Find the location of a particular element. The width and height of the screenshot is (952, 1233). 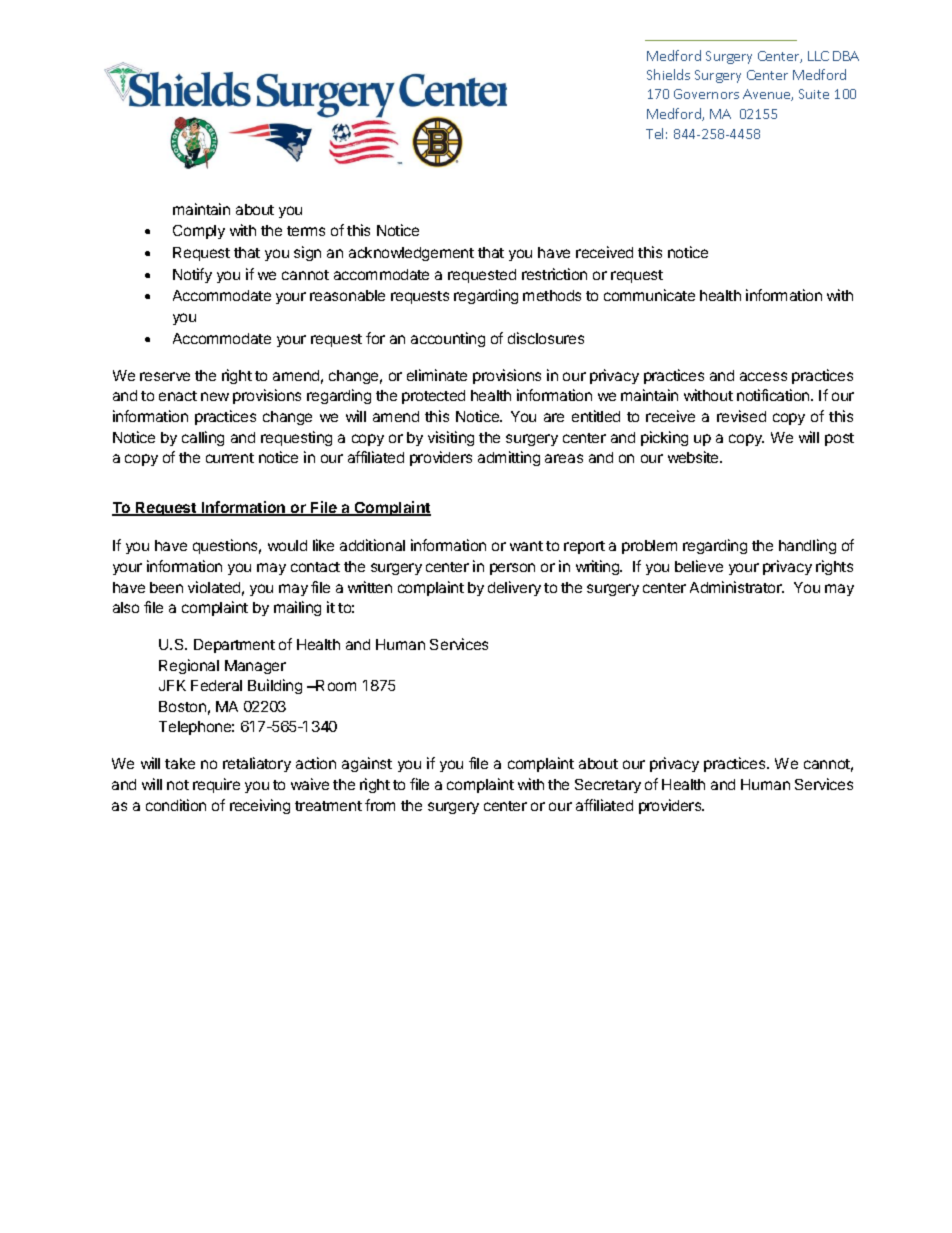

calling is located at coordinates (203, 438).
